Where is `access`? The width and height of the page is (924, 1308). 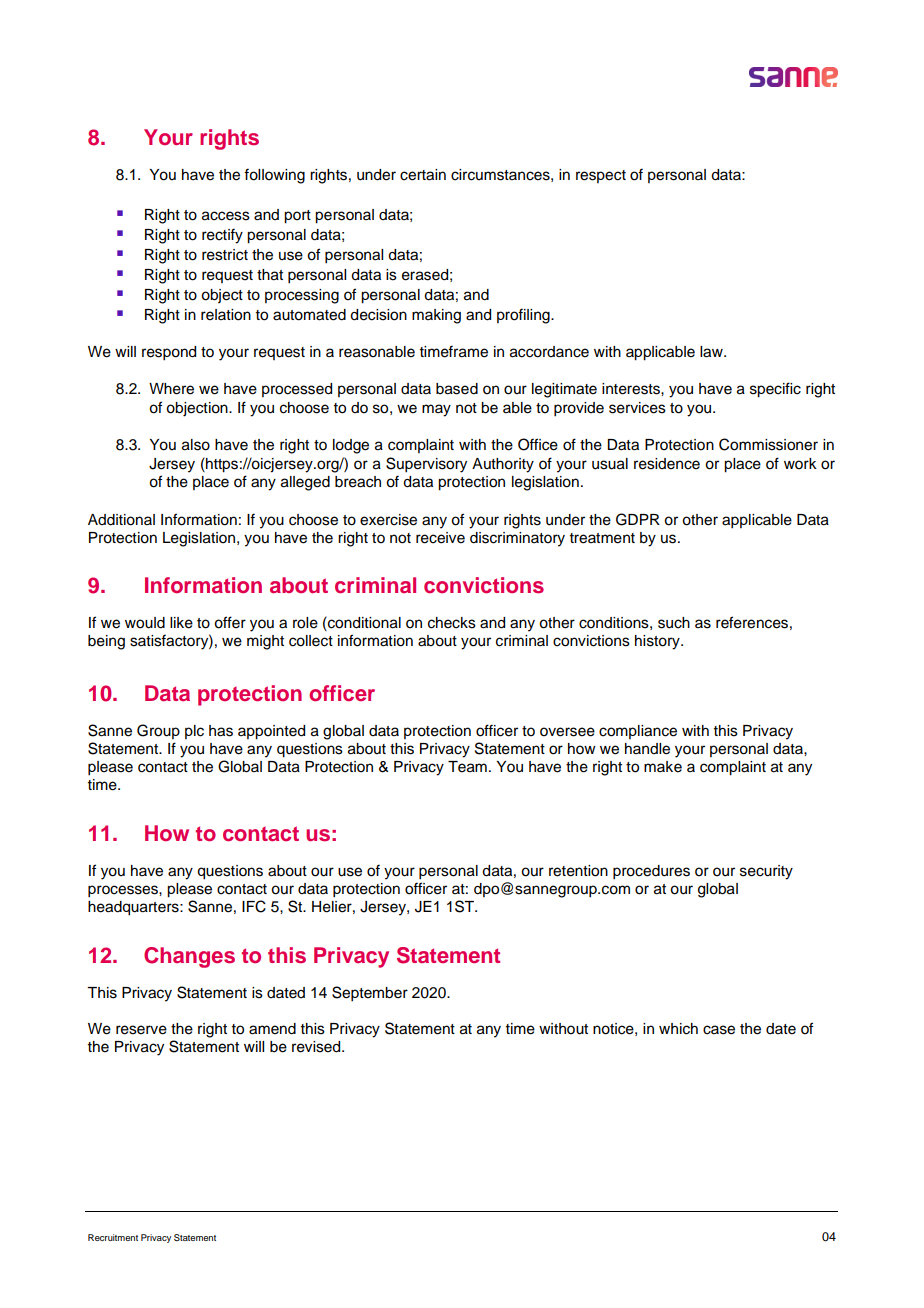
access is located at coordinates (226, 216).
